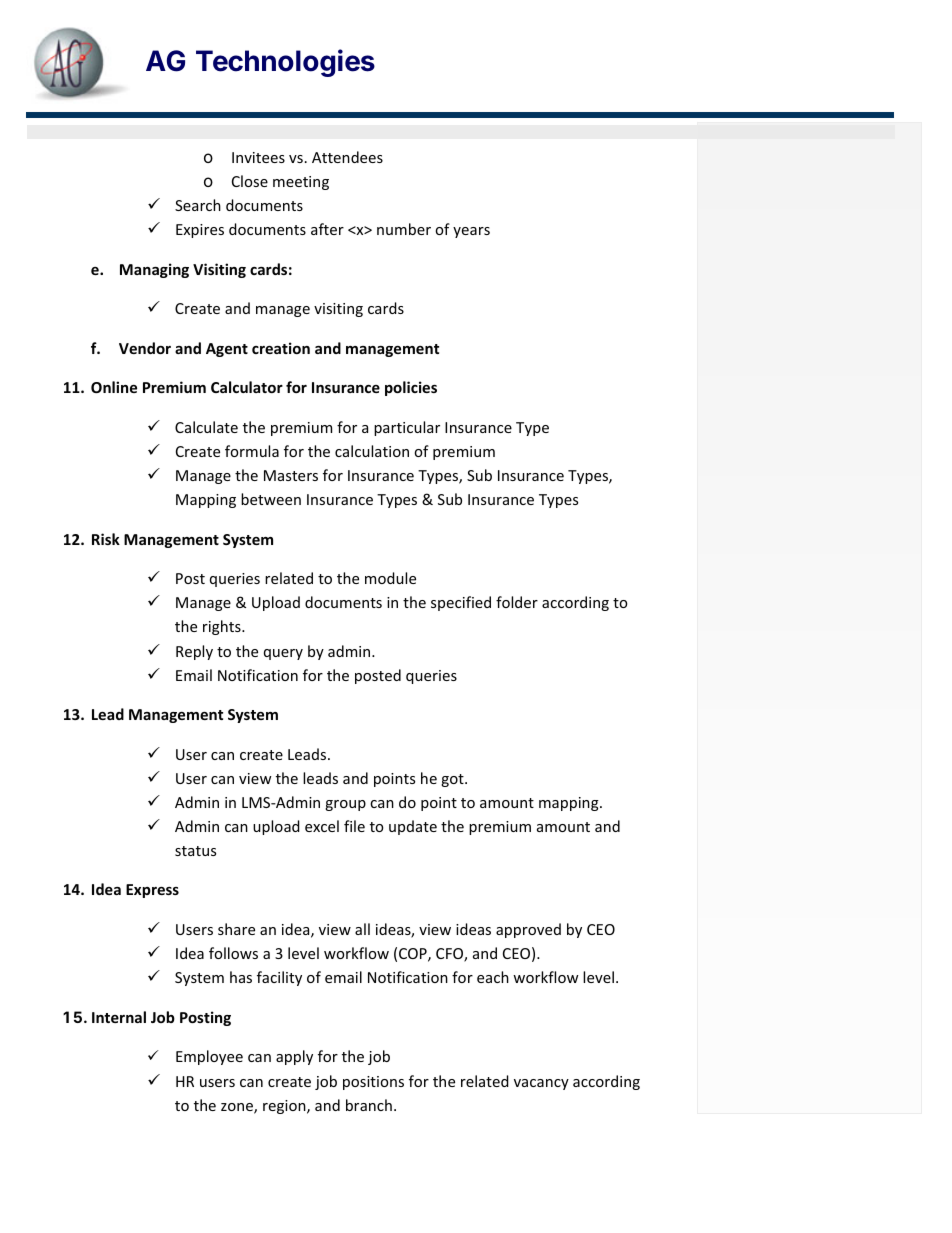 The width and height of the document is (952, 1233). I want to click on Technologies, so click(285, 63).
